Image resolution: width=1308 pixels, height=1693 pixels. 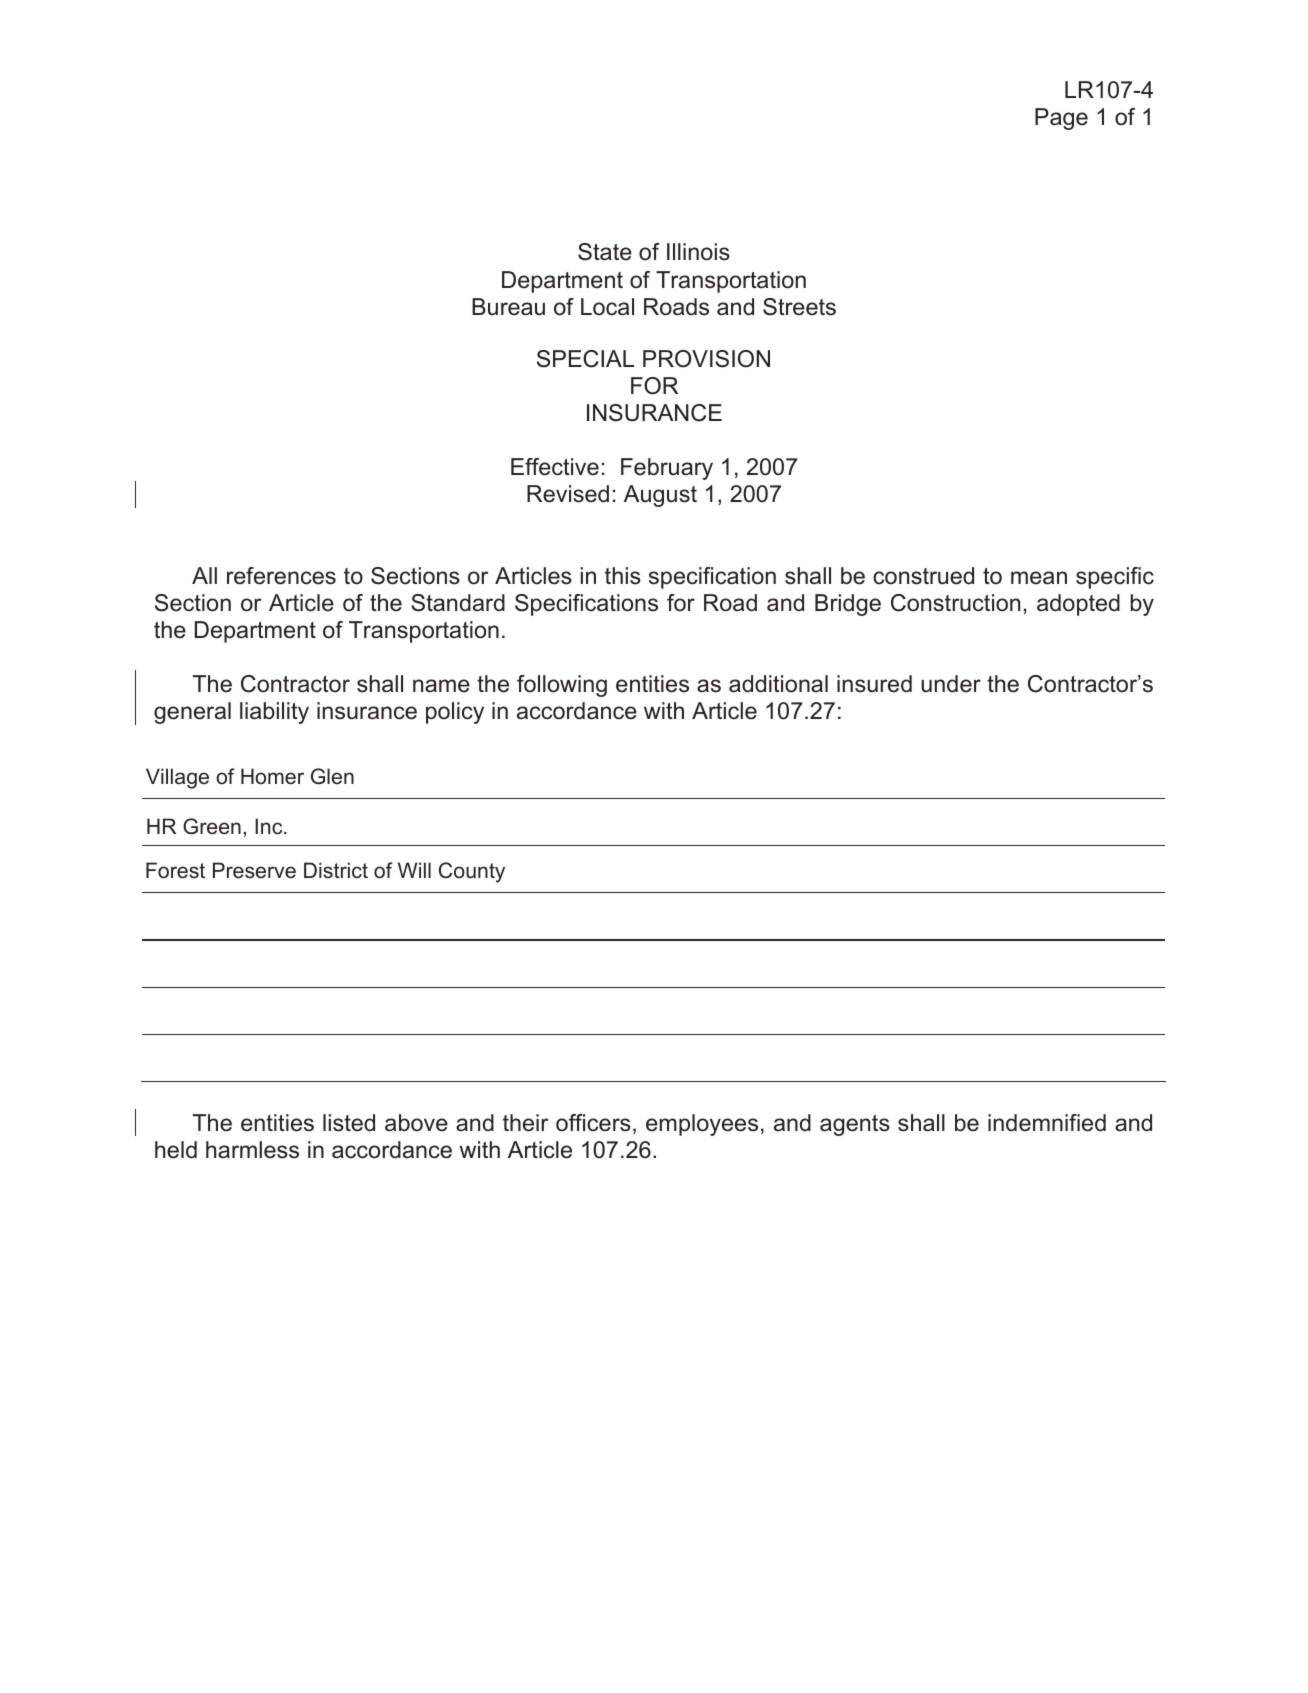 What do you see at coordinates (562, 686) in the screenshot?
I see `following` at bounding box center [562, 686].
